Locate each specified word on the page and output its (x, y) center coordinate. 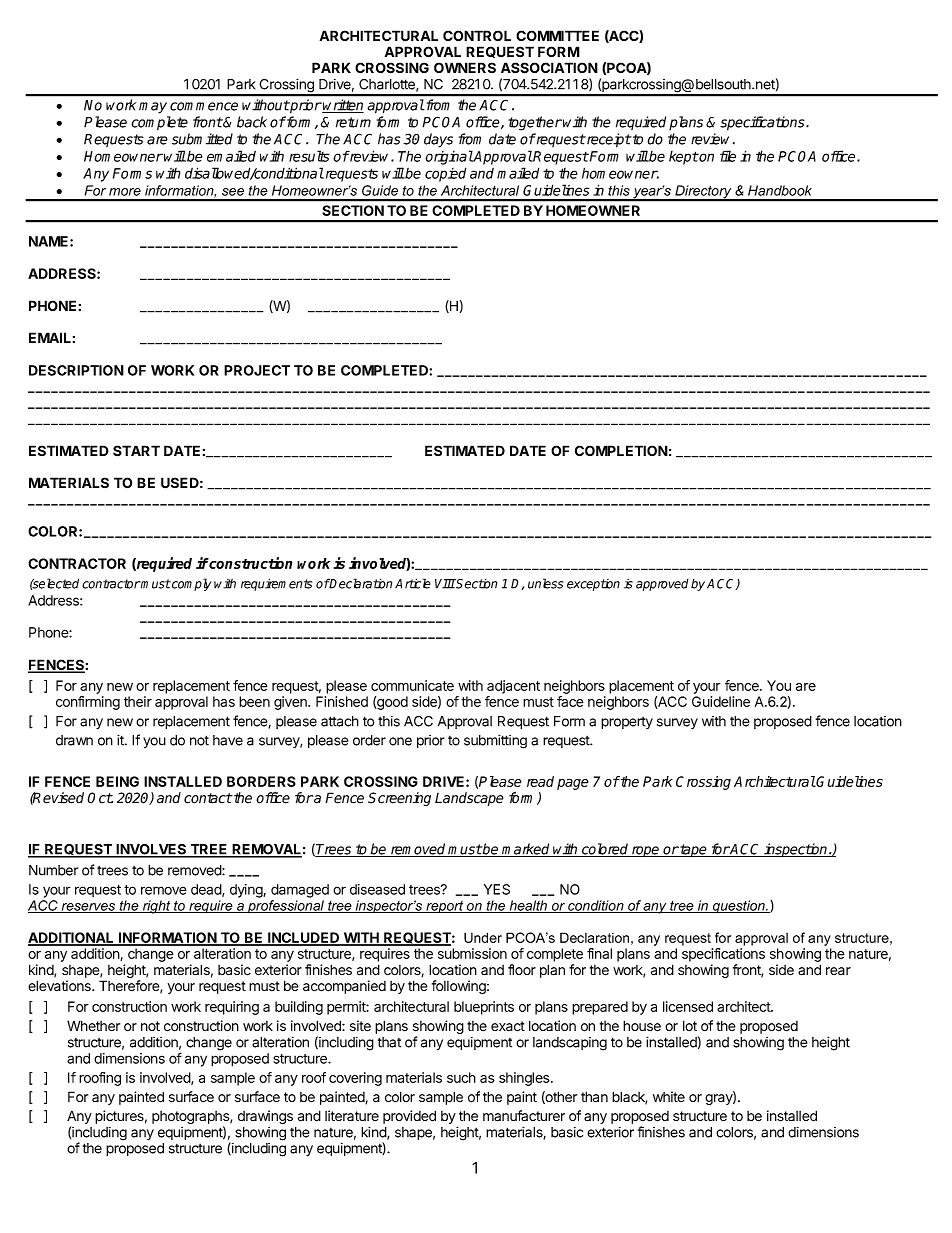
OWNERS (465, 67)
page (573, 784)
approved (662, 585)
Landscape (469, 799)
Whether (93, 1026)
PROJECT (257, 370)
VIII (445, 584)
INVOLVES (151, 850)
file (728, 156)
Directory (703, 193)
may (153, 108)
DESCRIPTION (76, 370)
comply (191, 584)
